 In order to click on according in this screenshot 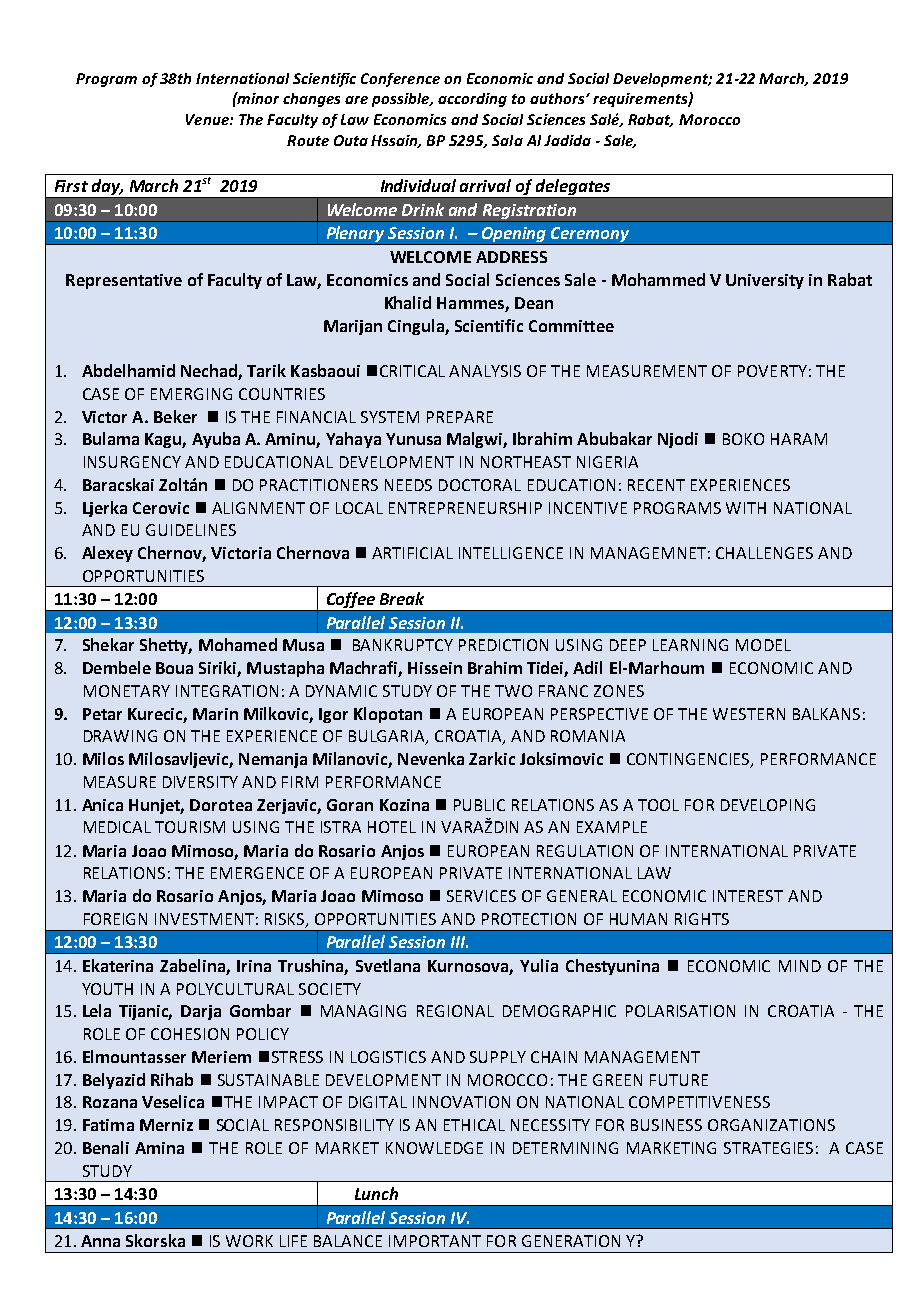, I will do `click(472, 100)`.
